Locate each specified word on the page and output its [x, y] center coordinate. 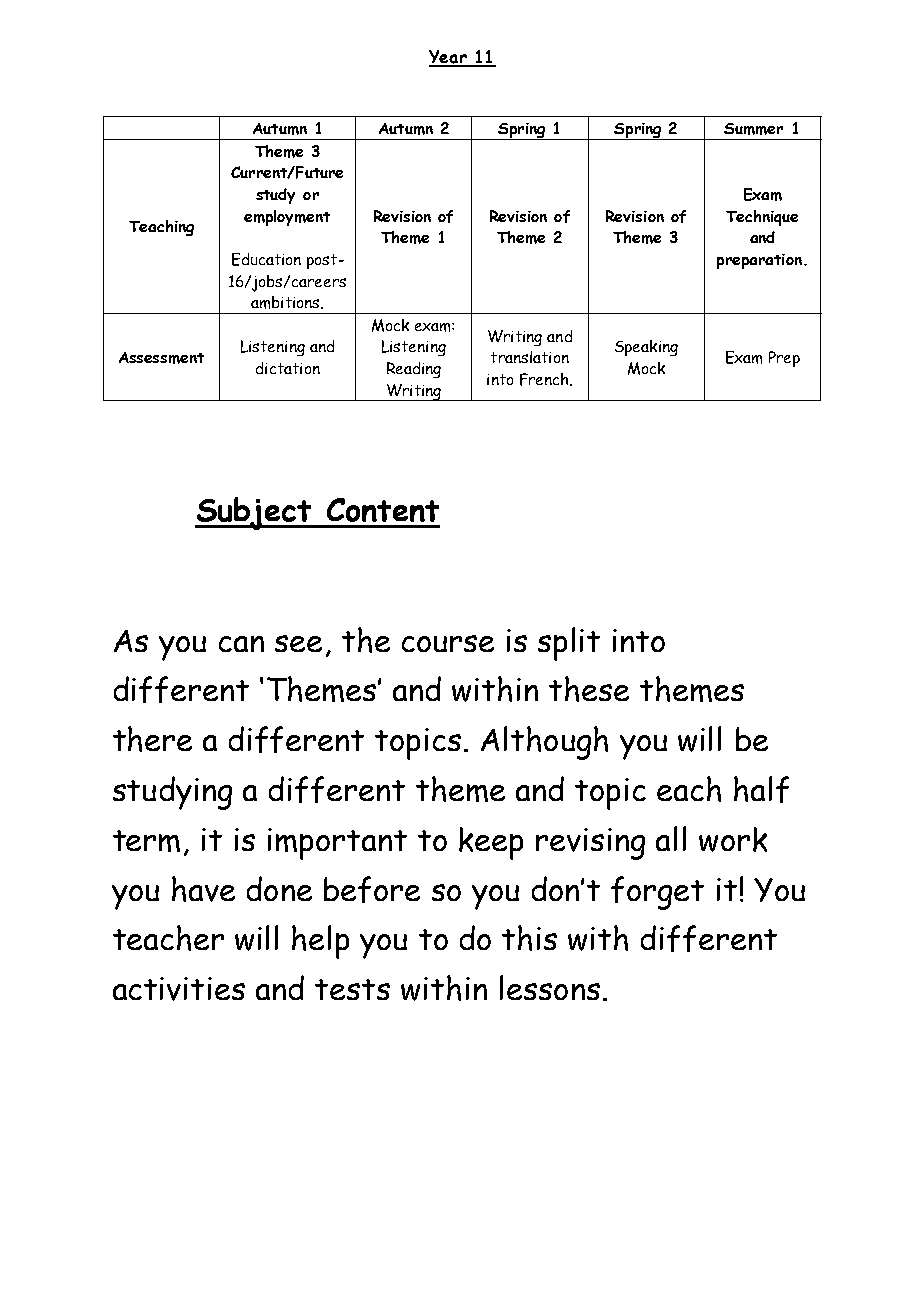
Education [266, 259]
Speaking [646, 348]
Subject [254, 513]
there [152, 739]
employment [287, 218]
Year [449, 58]
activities [179, 989]
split [569, 644]
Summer [753, 129]
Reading [414, 370]
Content [383, 510]
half [761, 789]
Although [544, 743]
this [529, 938]
